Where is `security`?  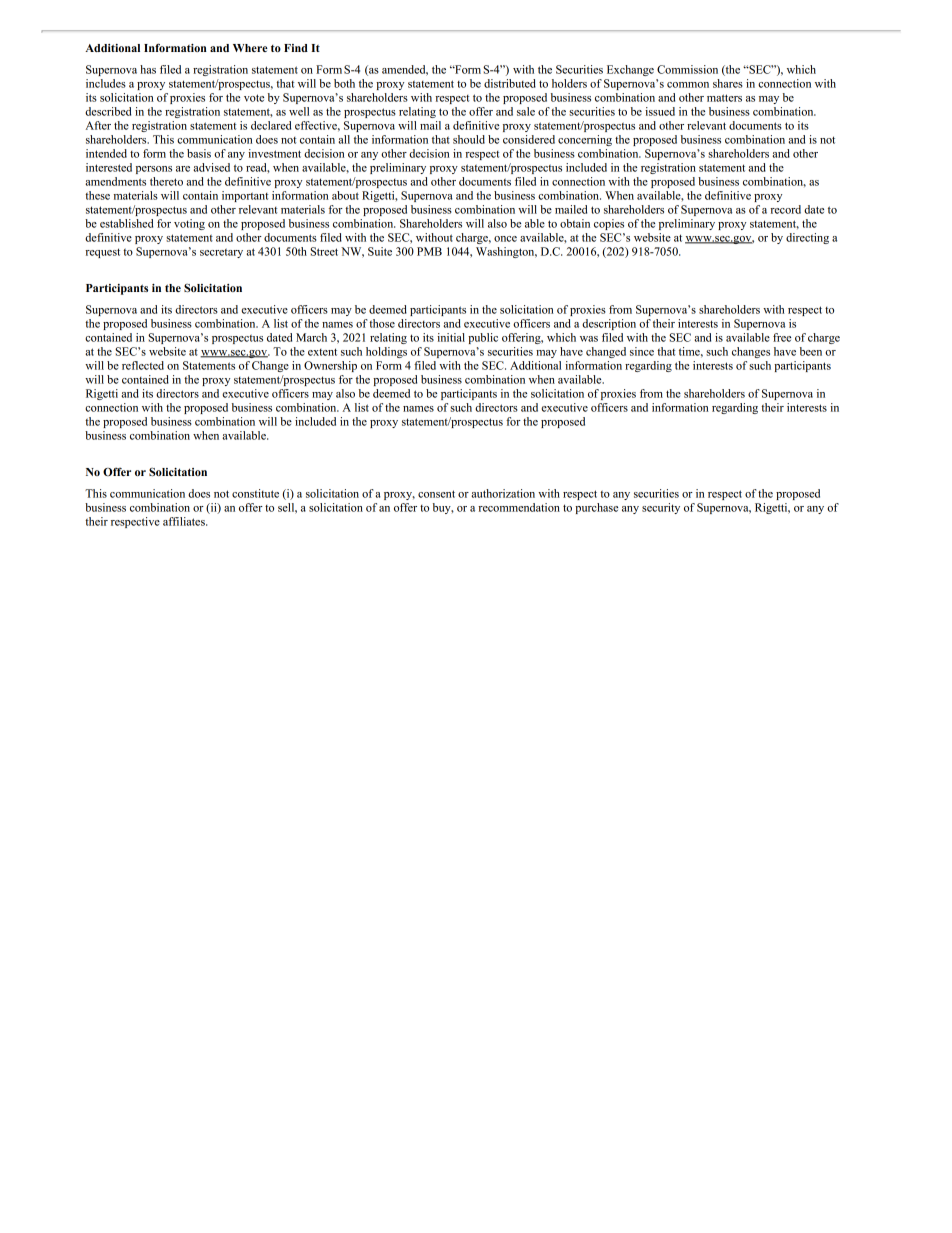
security is located at coordinates (661, 508).
